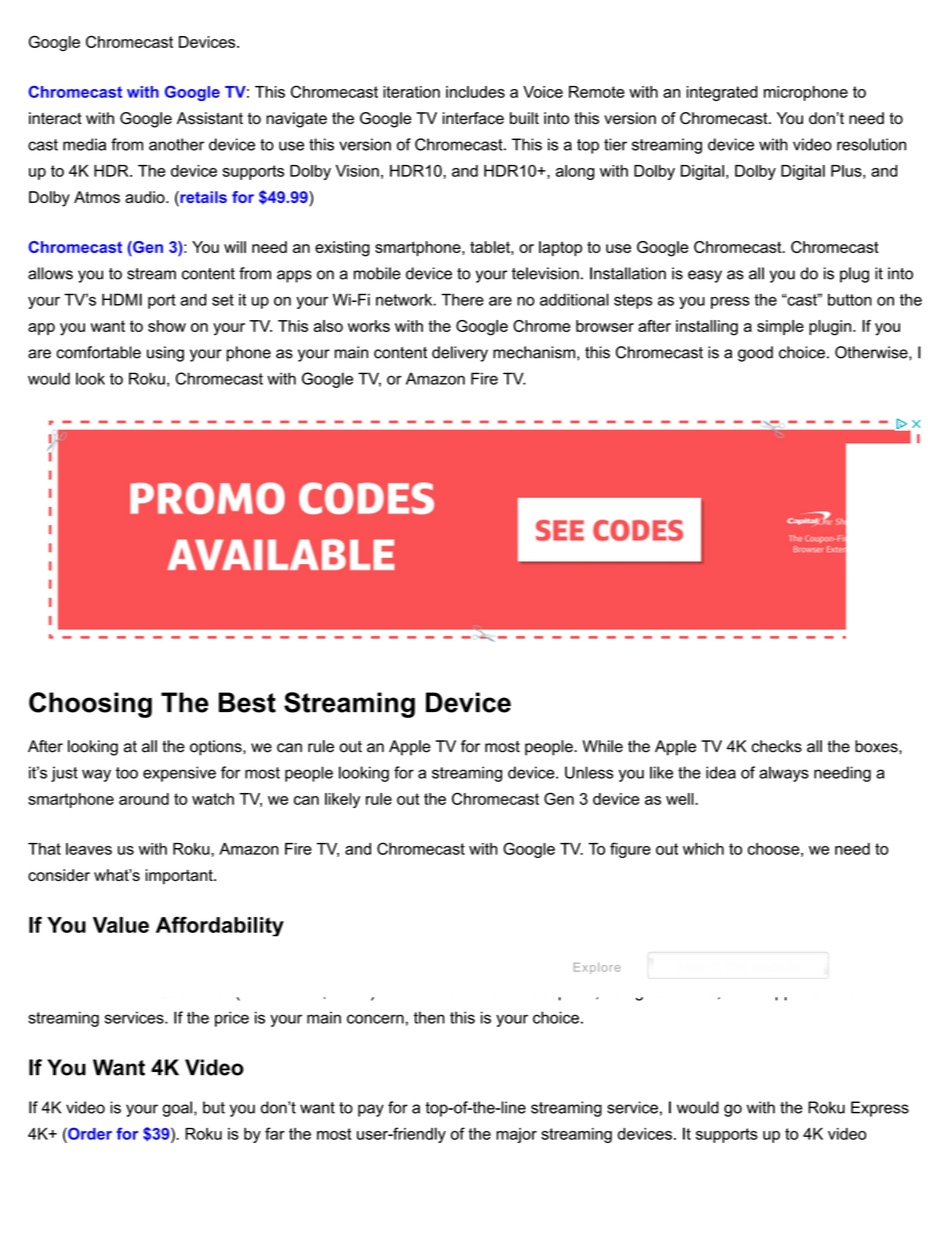  What do you see at coordinates (630, 850) in the screenshot?
I see `figure` at bounding box center [630, 850].
